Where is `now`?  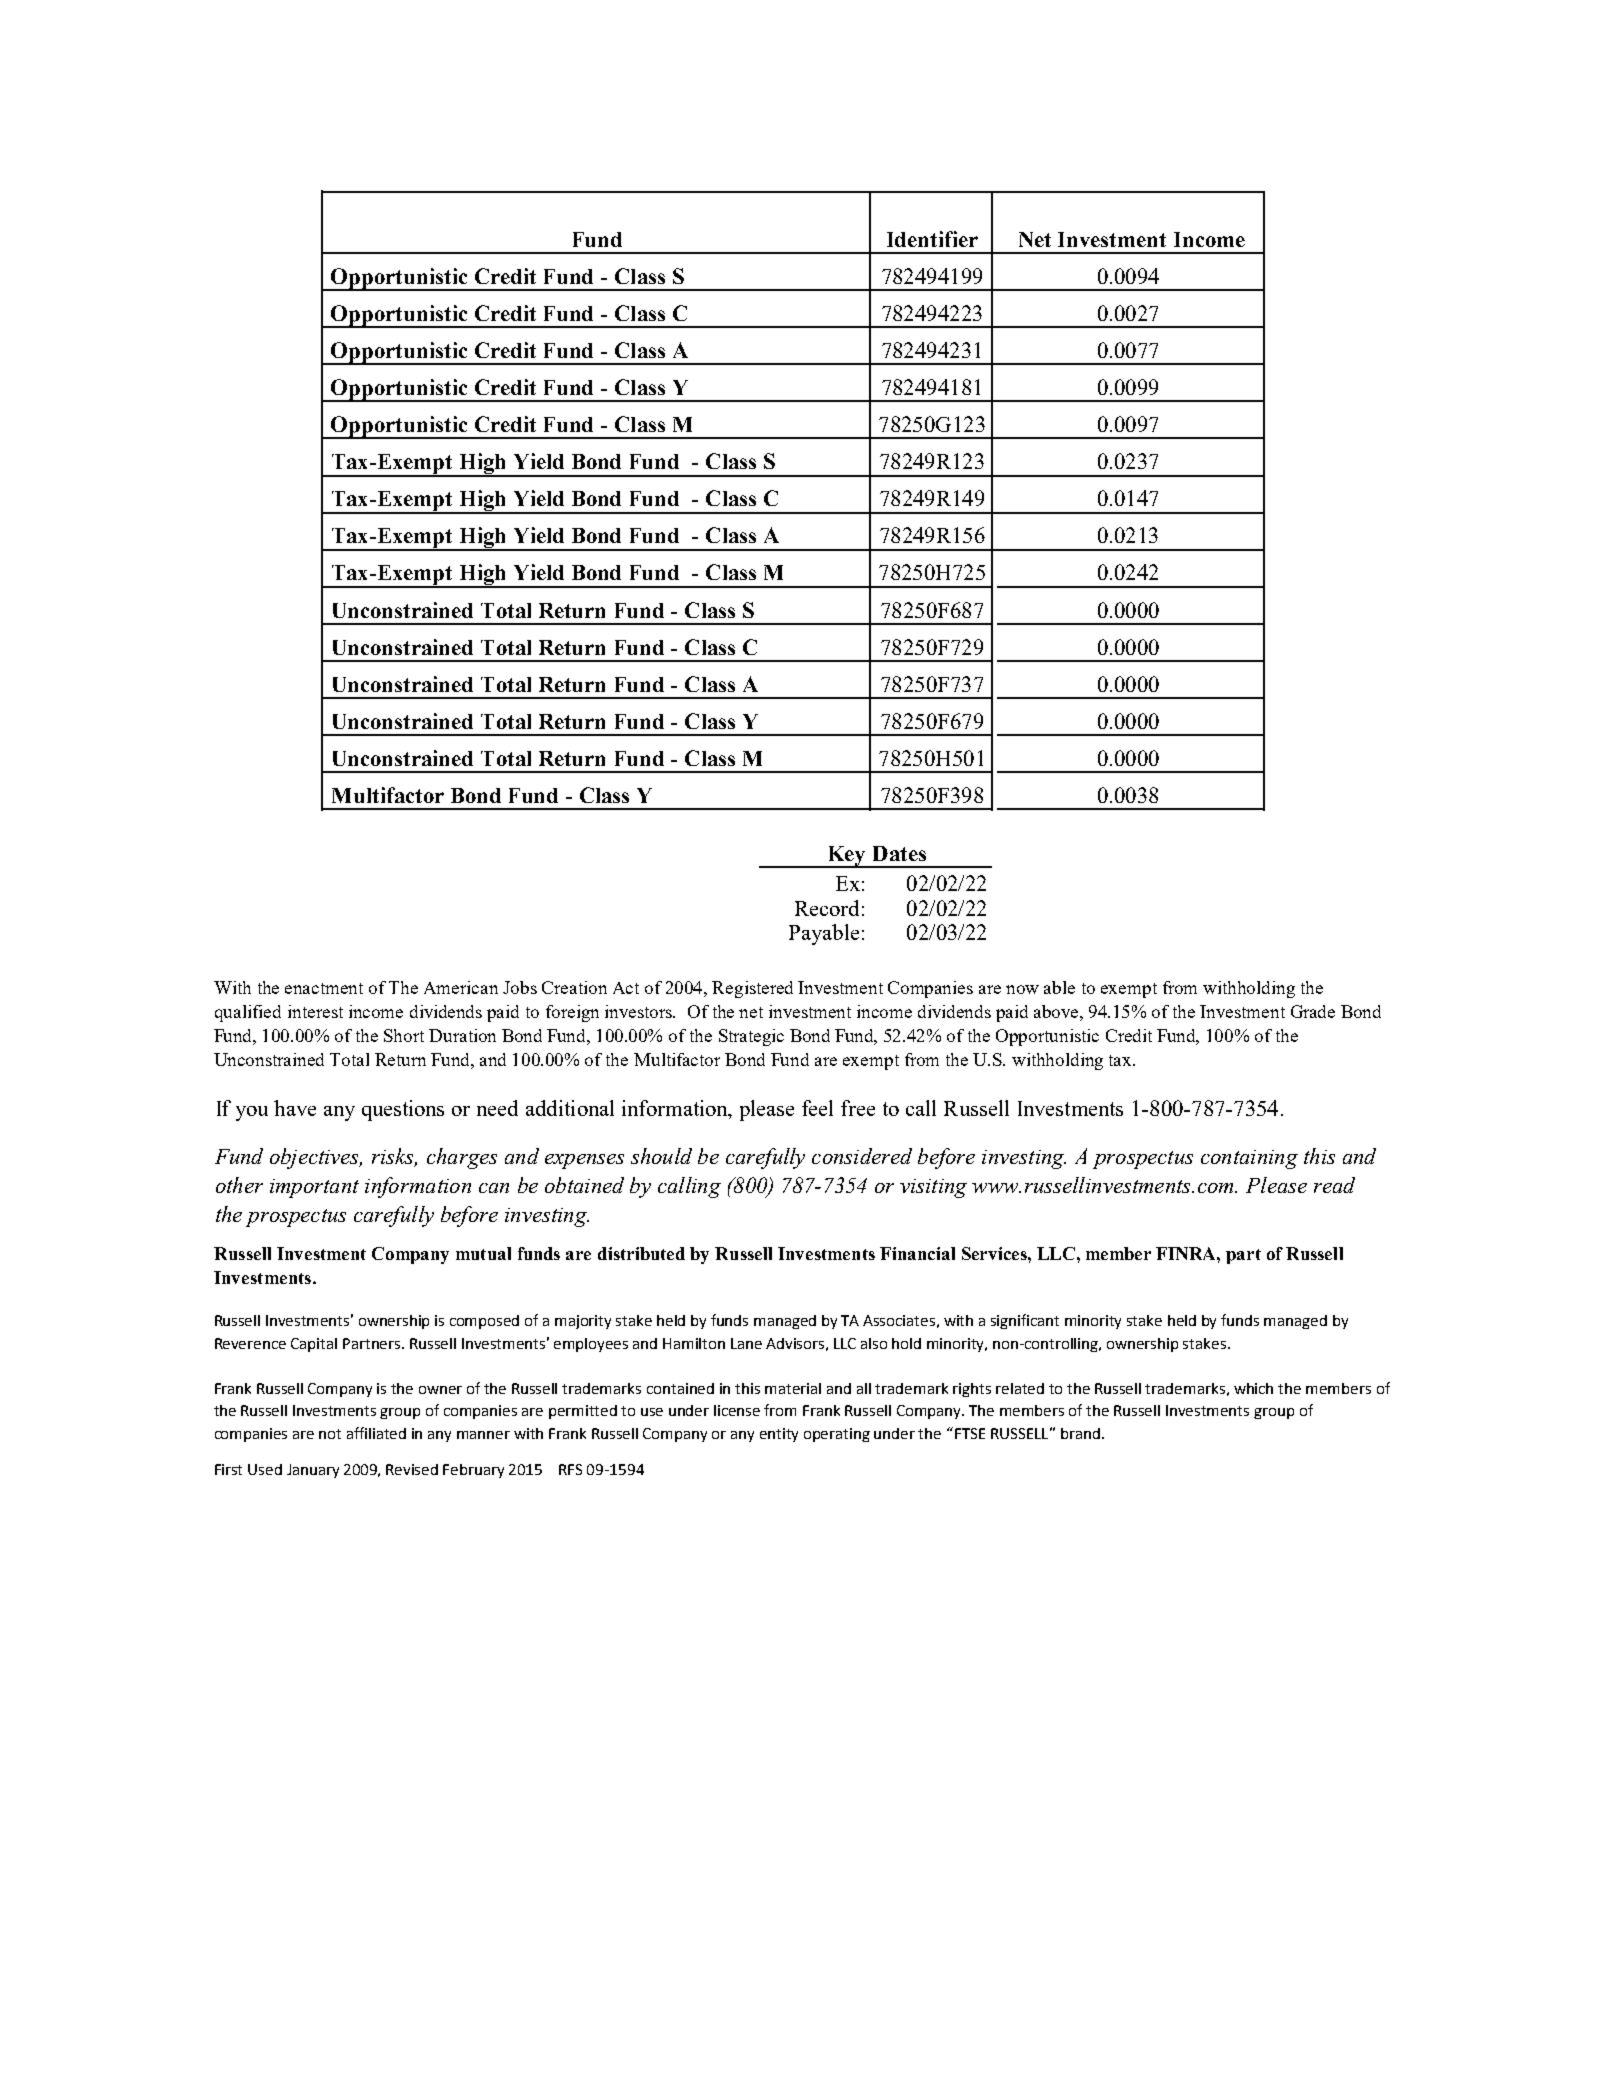 now is located at coordinates (1022, 989).
